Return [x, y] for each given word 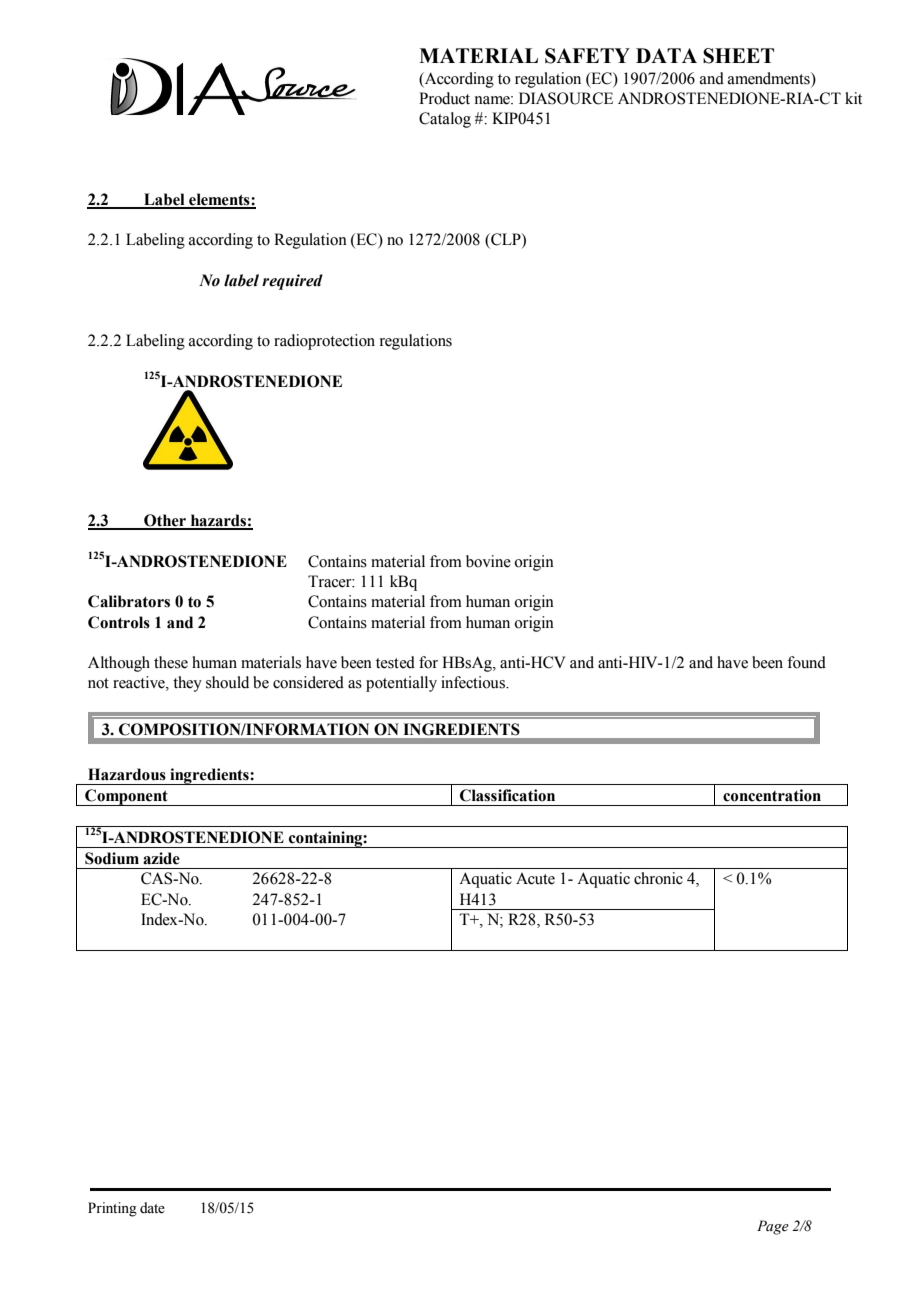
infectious [474, 682]
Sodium [112, 858]
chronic [658, 878]
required [292, 282]
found [806, 662]
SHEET [738, 56]
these [171, 662]
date [152, 1208]
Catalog [445, 120]
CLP [506, 240]
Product [444, 98]
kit [853, 98]
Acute [535, 879]
